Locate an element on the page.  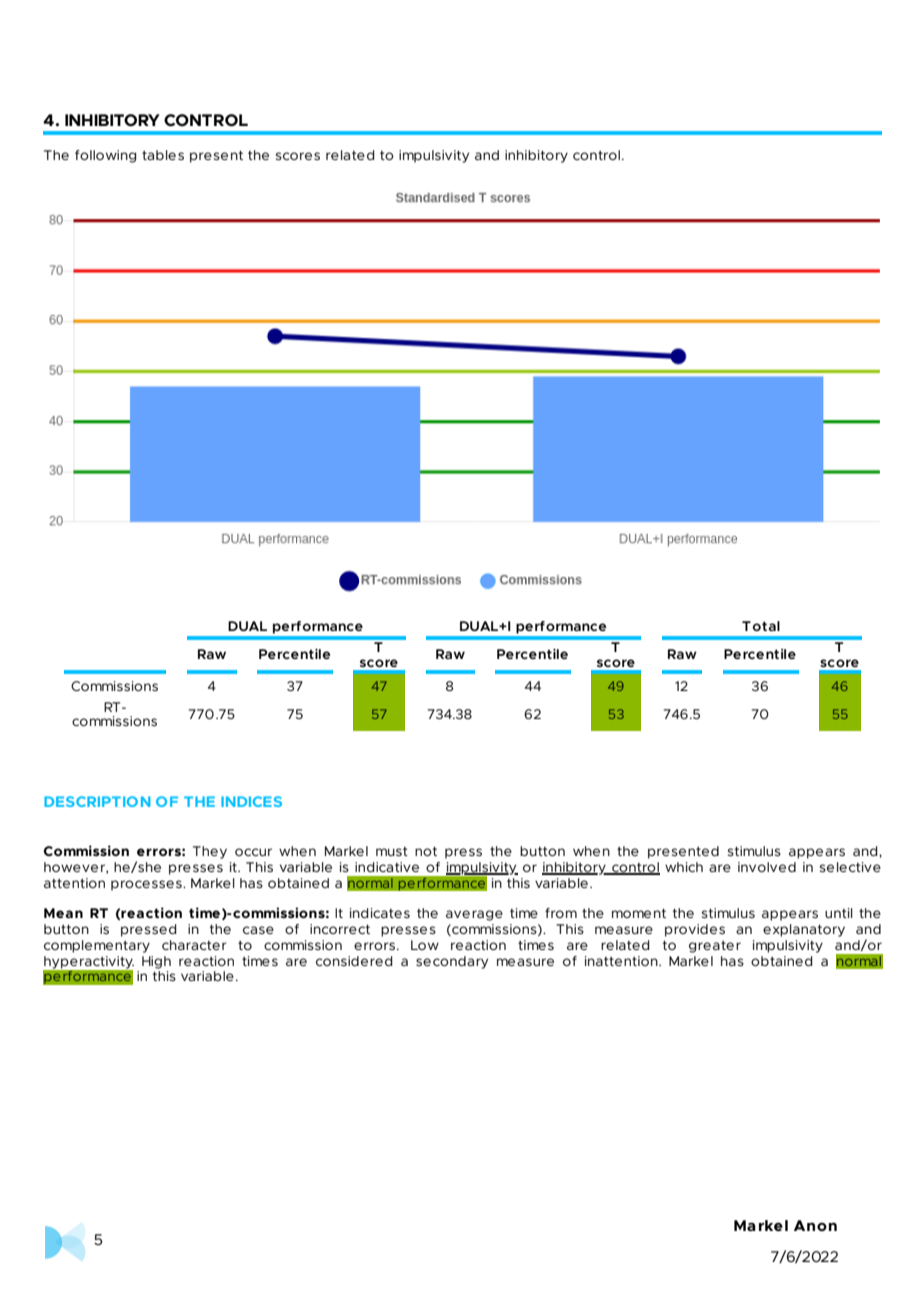
High is located at coordinates (156, 962).
